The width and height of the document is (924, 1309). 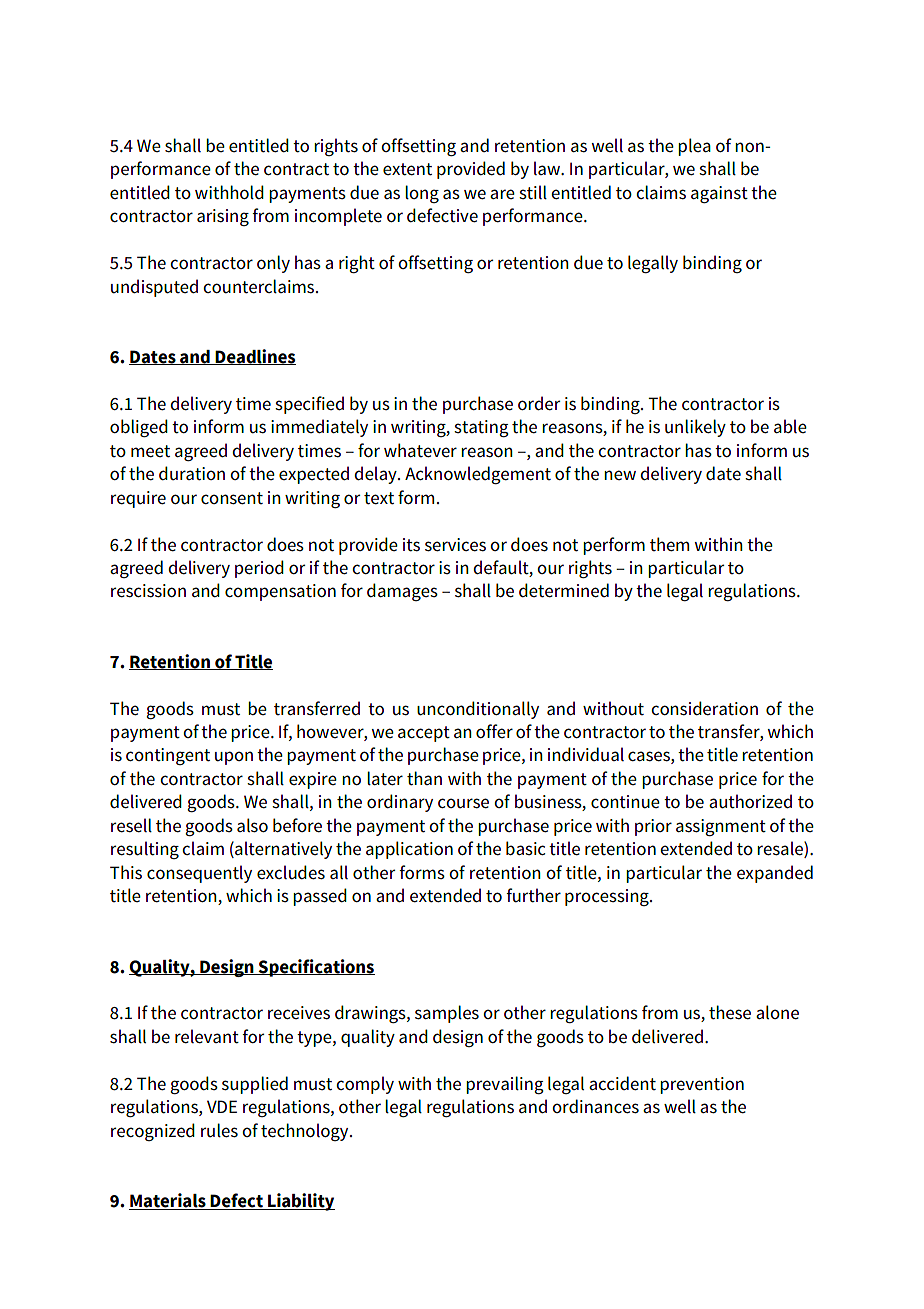 I want to click on prevention, so click(x=702, y=1085).
